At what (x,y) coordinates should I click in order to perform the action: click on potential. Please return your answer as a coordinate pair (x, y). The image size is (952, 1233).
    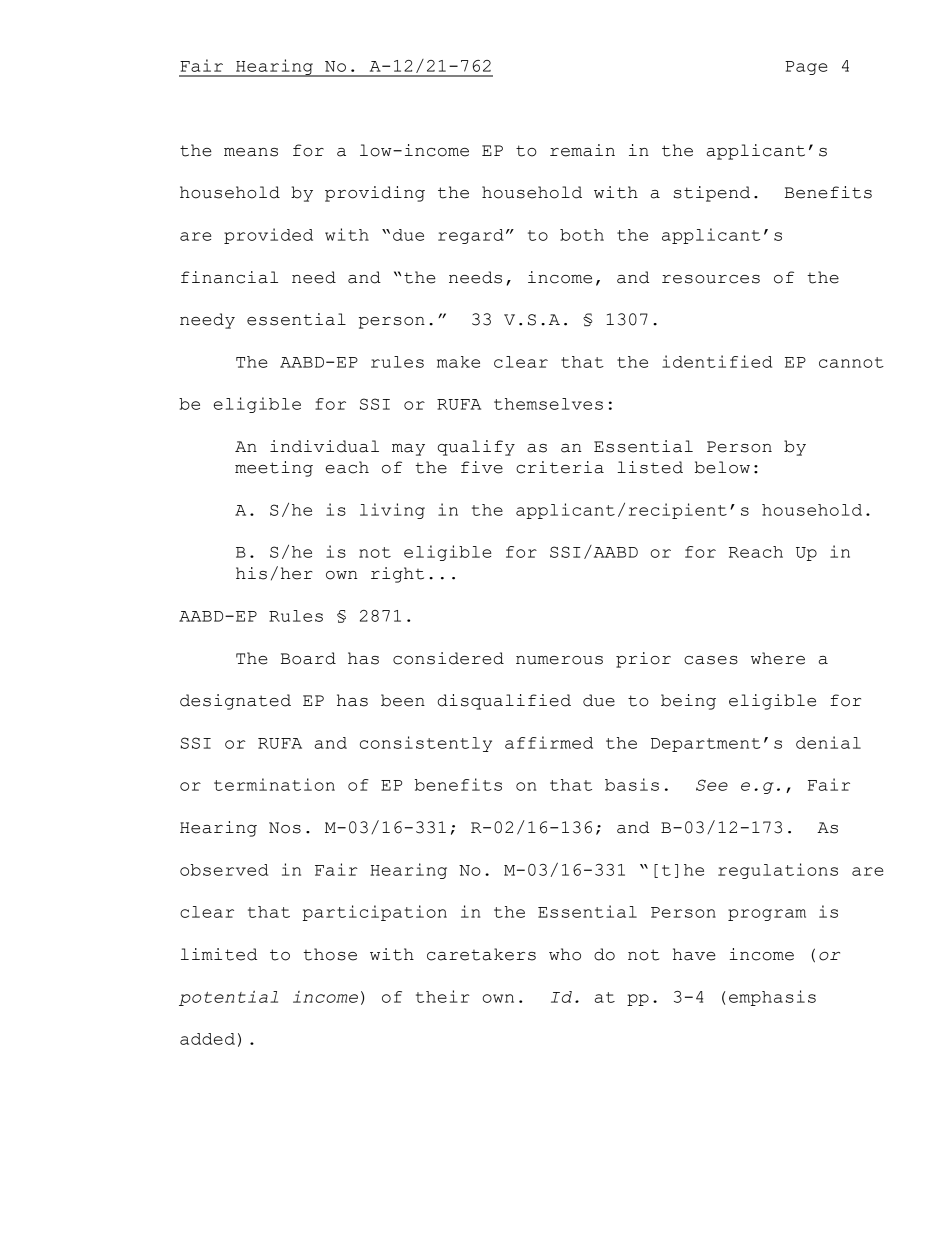
    Looking at the image, I should click on (228, 998).
